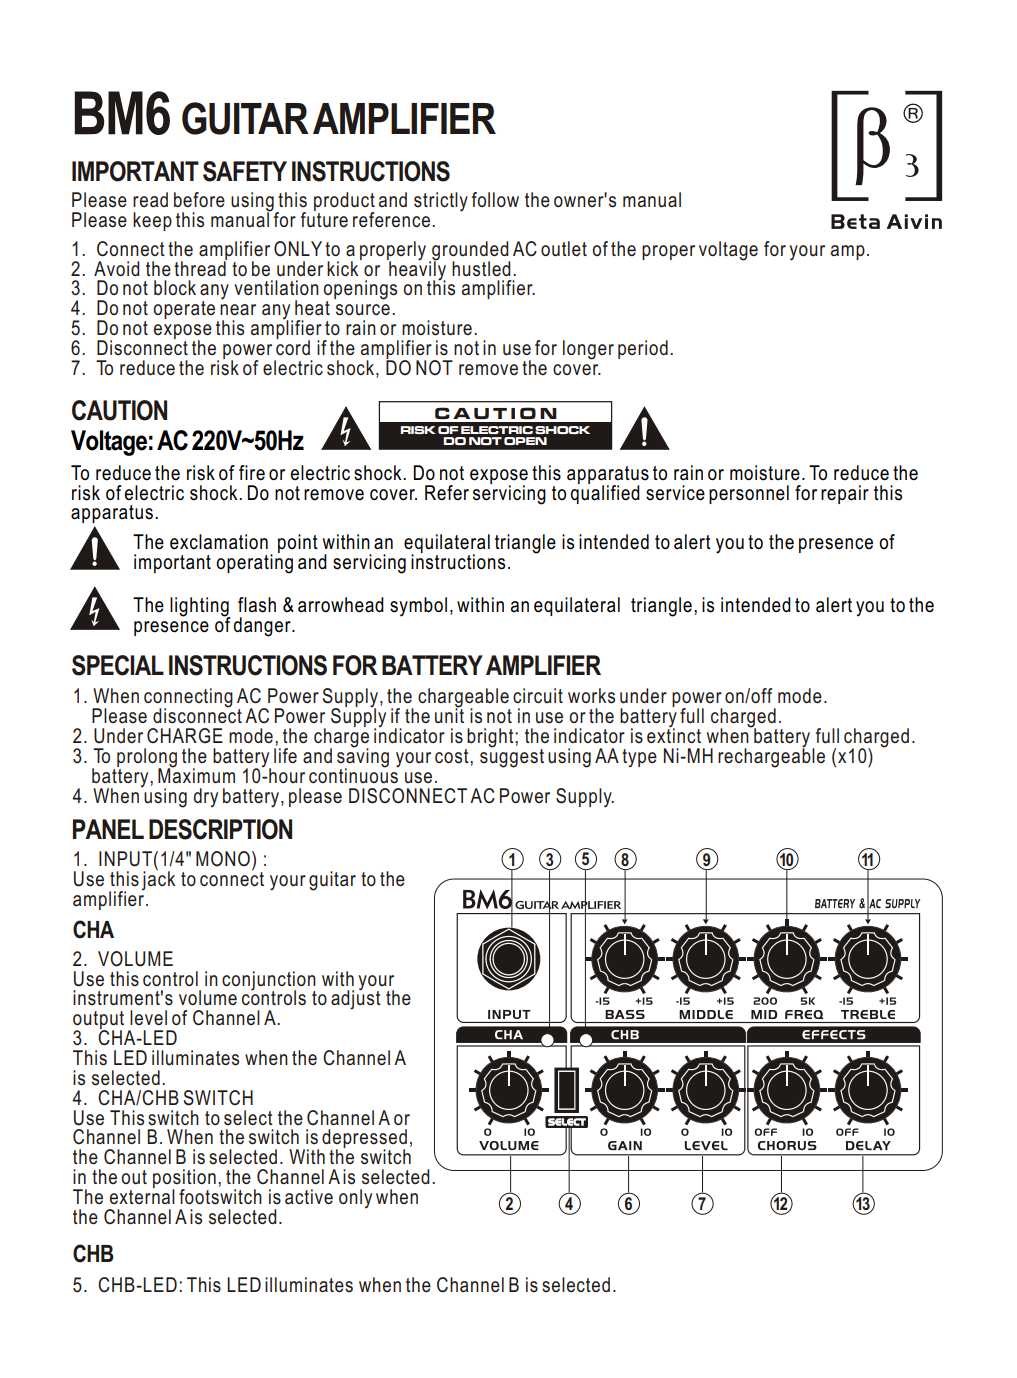 The height and width of the image is (1378, 1017). Describe the element at coordinates (199, 200) in the image. I see `before` at that location.
